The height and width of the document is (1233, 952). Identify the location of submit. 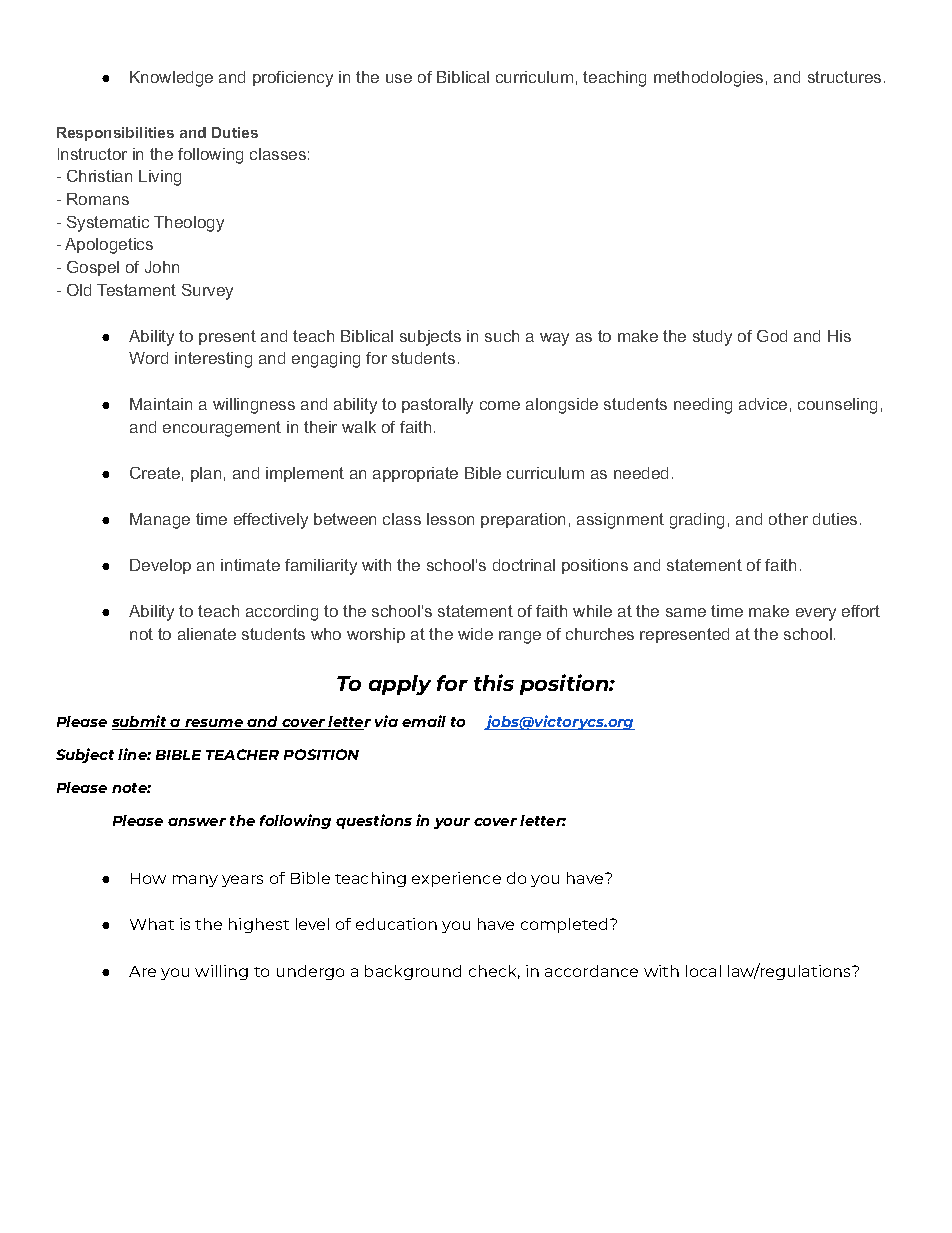
(140, 722).
